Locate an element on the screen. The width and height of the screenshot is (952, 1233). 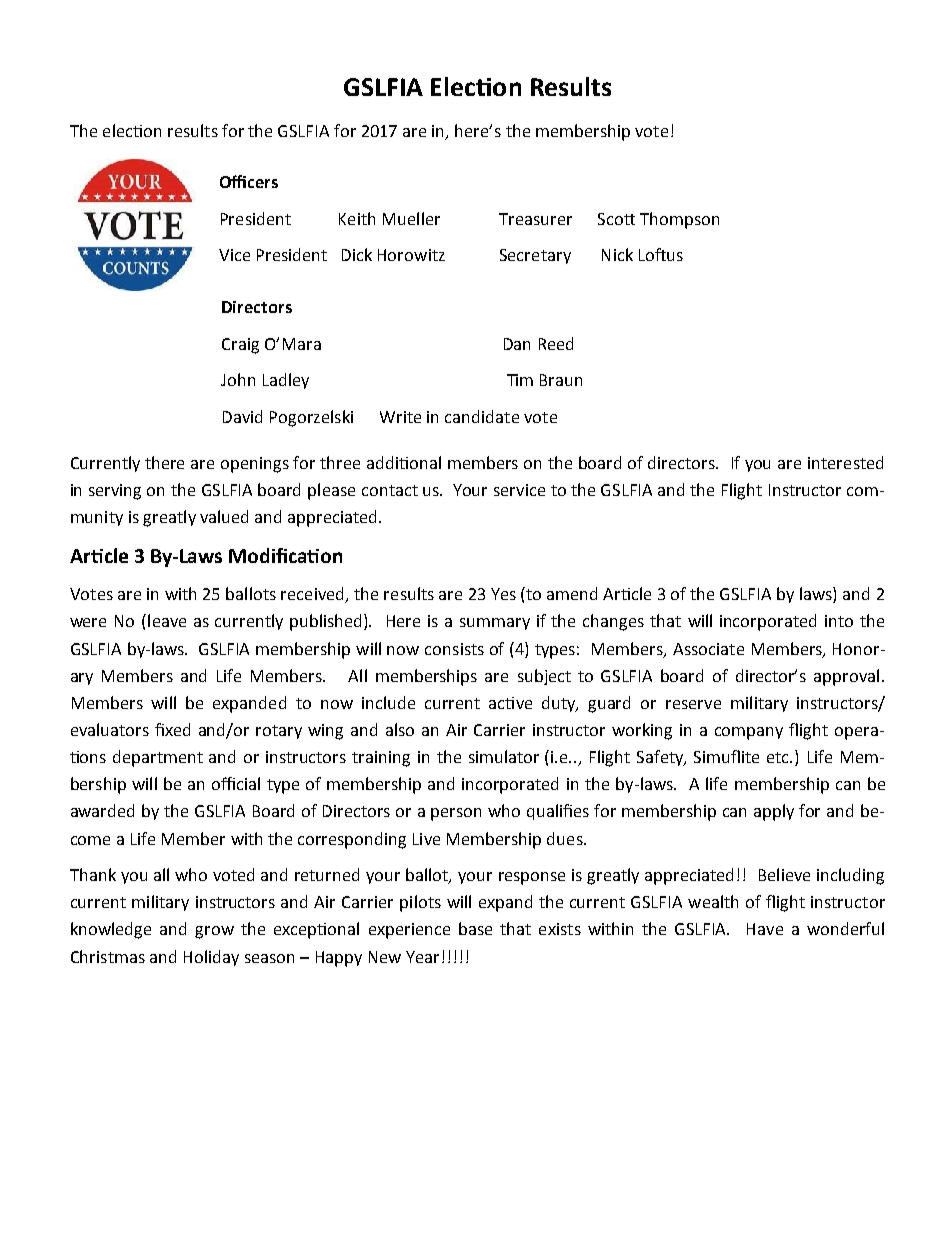
grow is located at coordinates (214, 932).
